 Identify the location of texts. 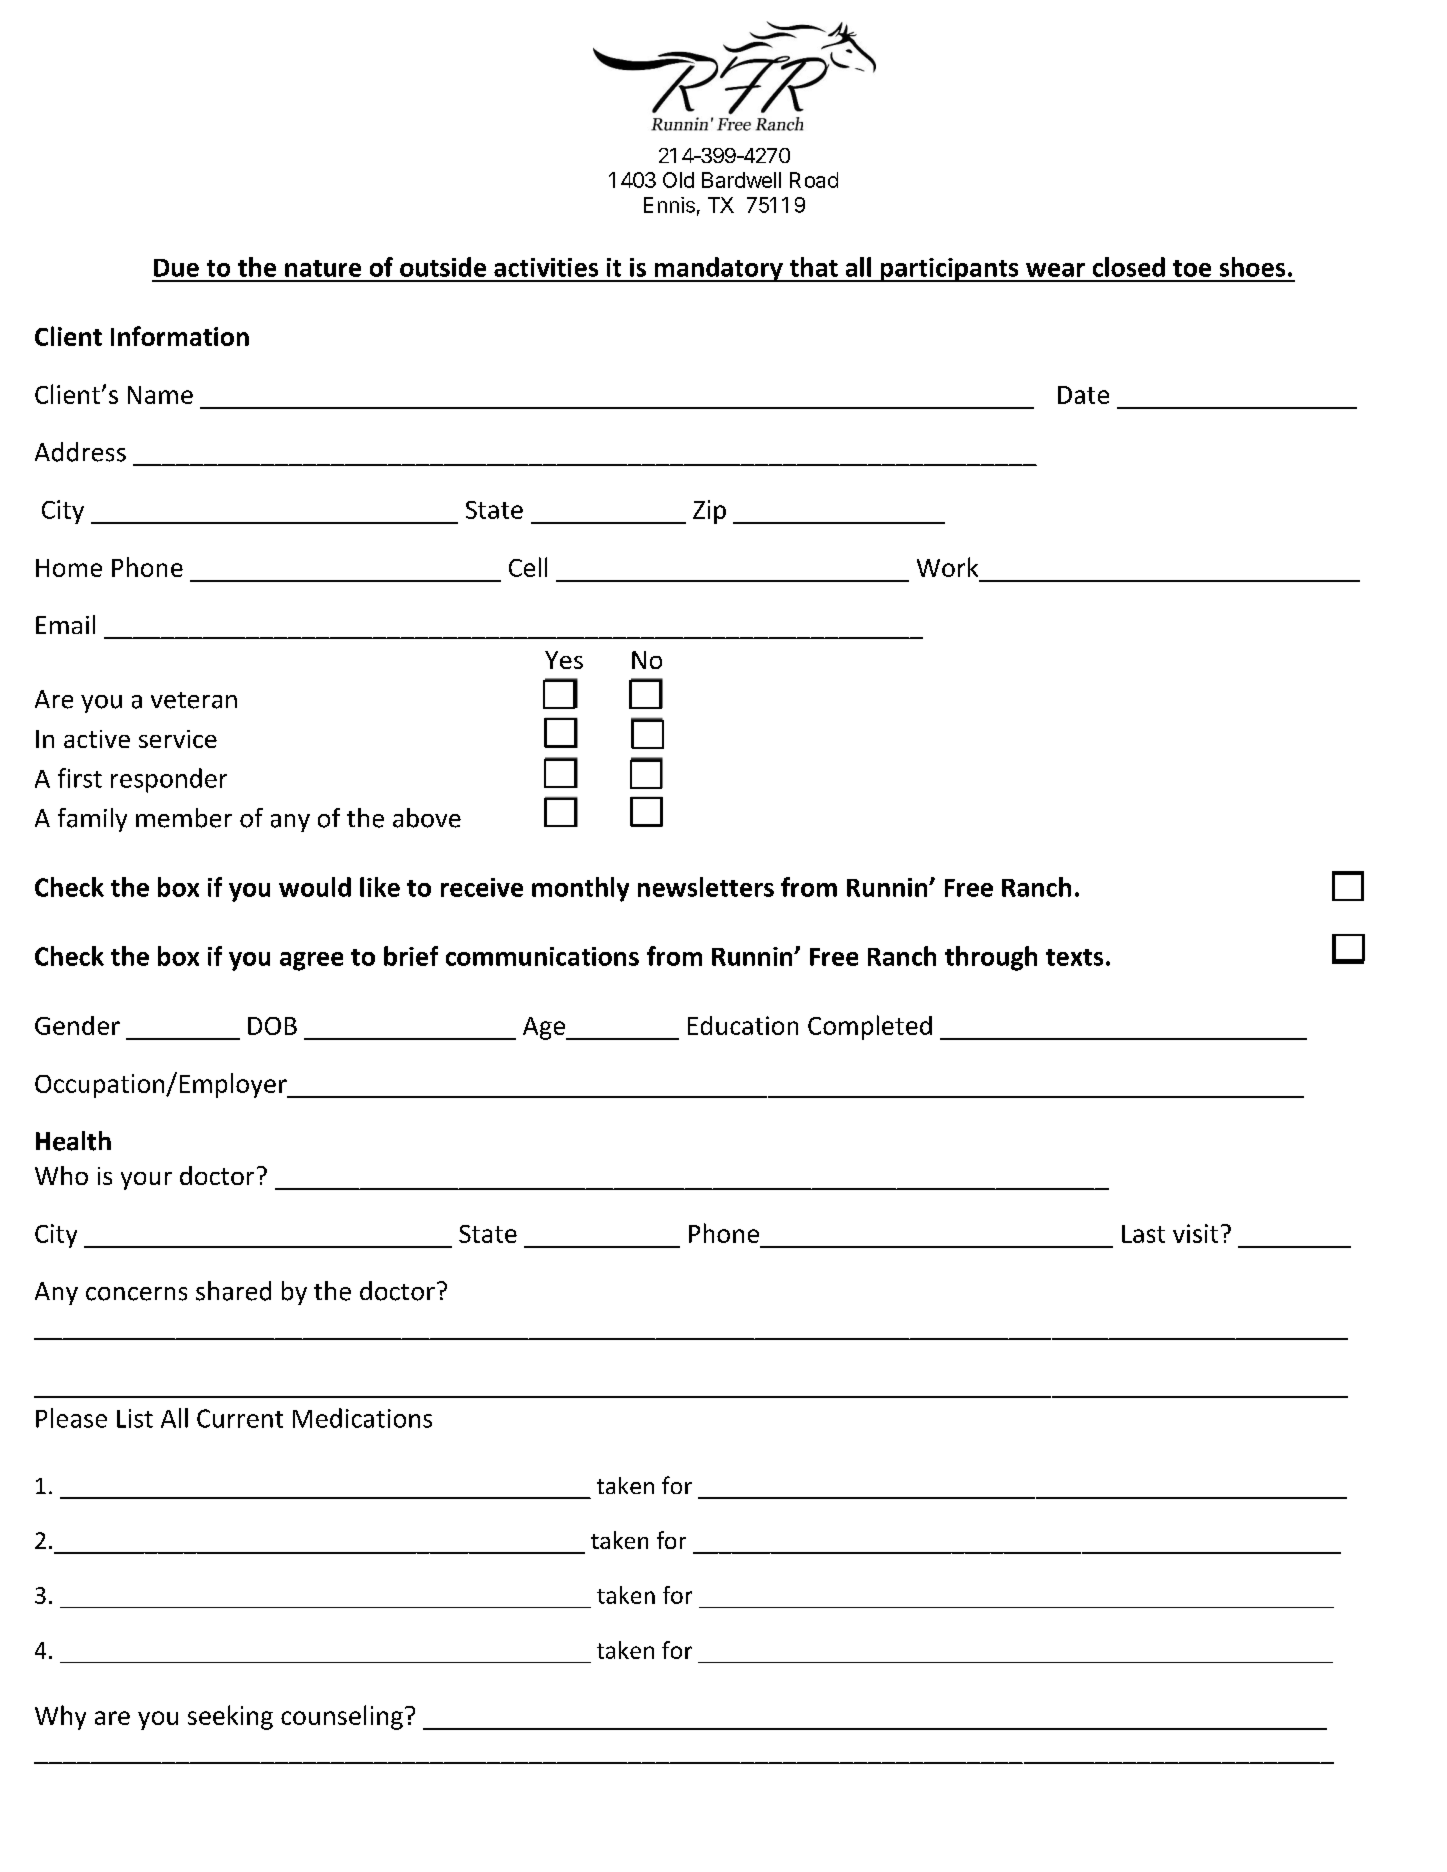
(1074, 957).
